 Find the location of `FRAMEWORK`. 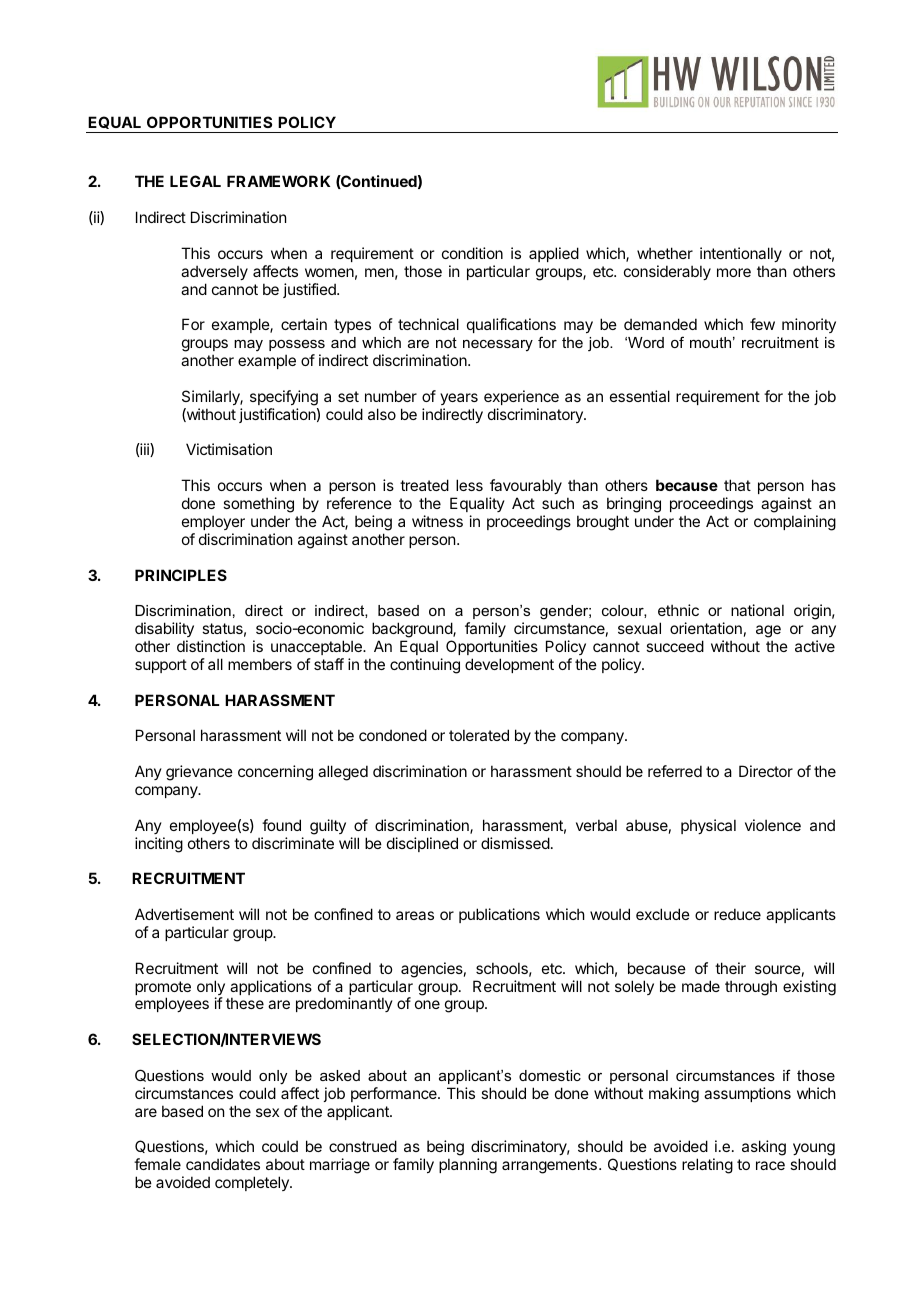

FRAMEWORK is located at coordinates (278, 181).
